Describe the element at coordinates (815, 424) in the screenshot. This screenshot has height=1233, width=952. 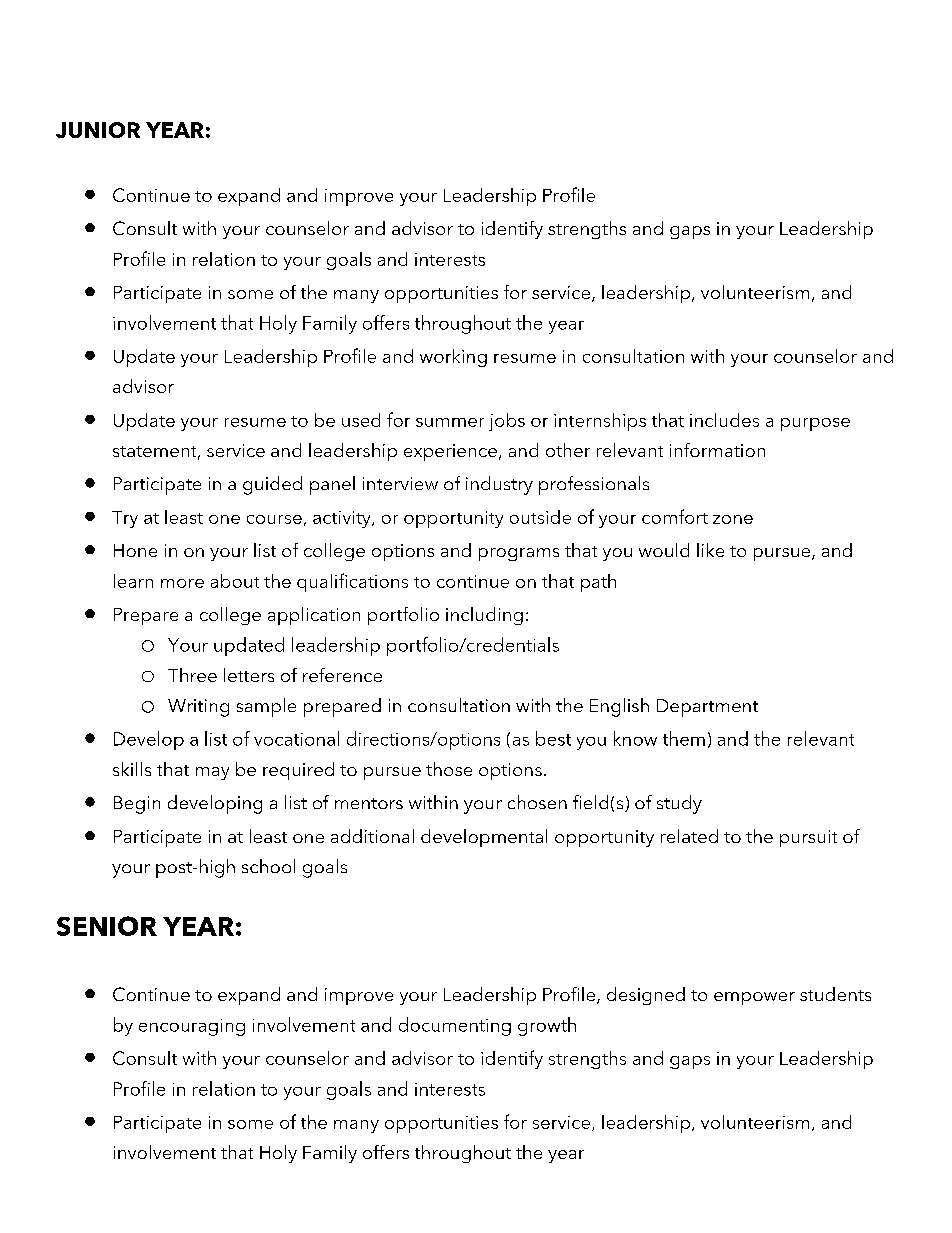
I see `purpose` at that location.
